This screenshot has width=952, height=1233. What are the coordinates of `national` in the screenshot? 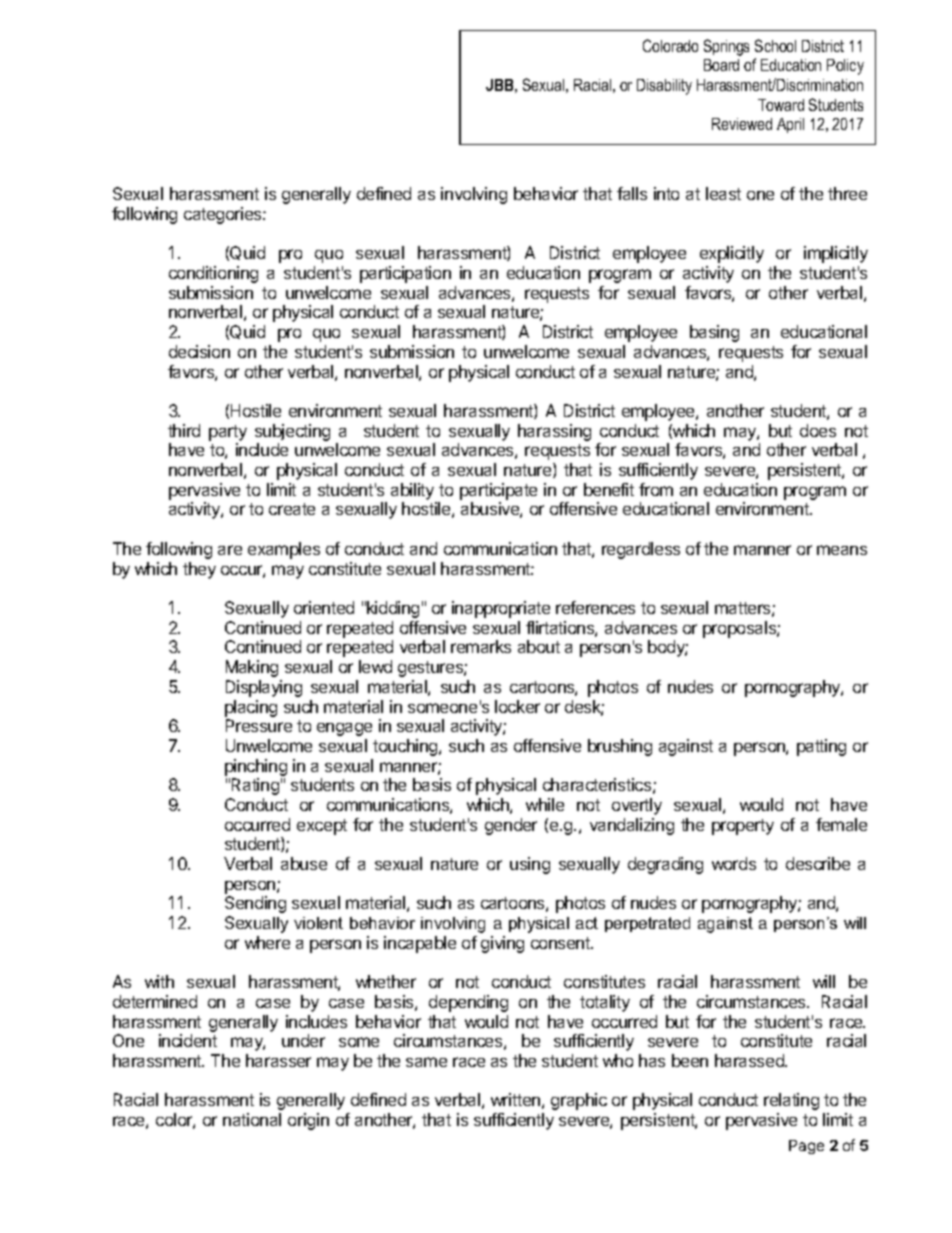 It's located at (252, 1119).
